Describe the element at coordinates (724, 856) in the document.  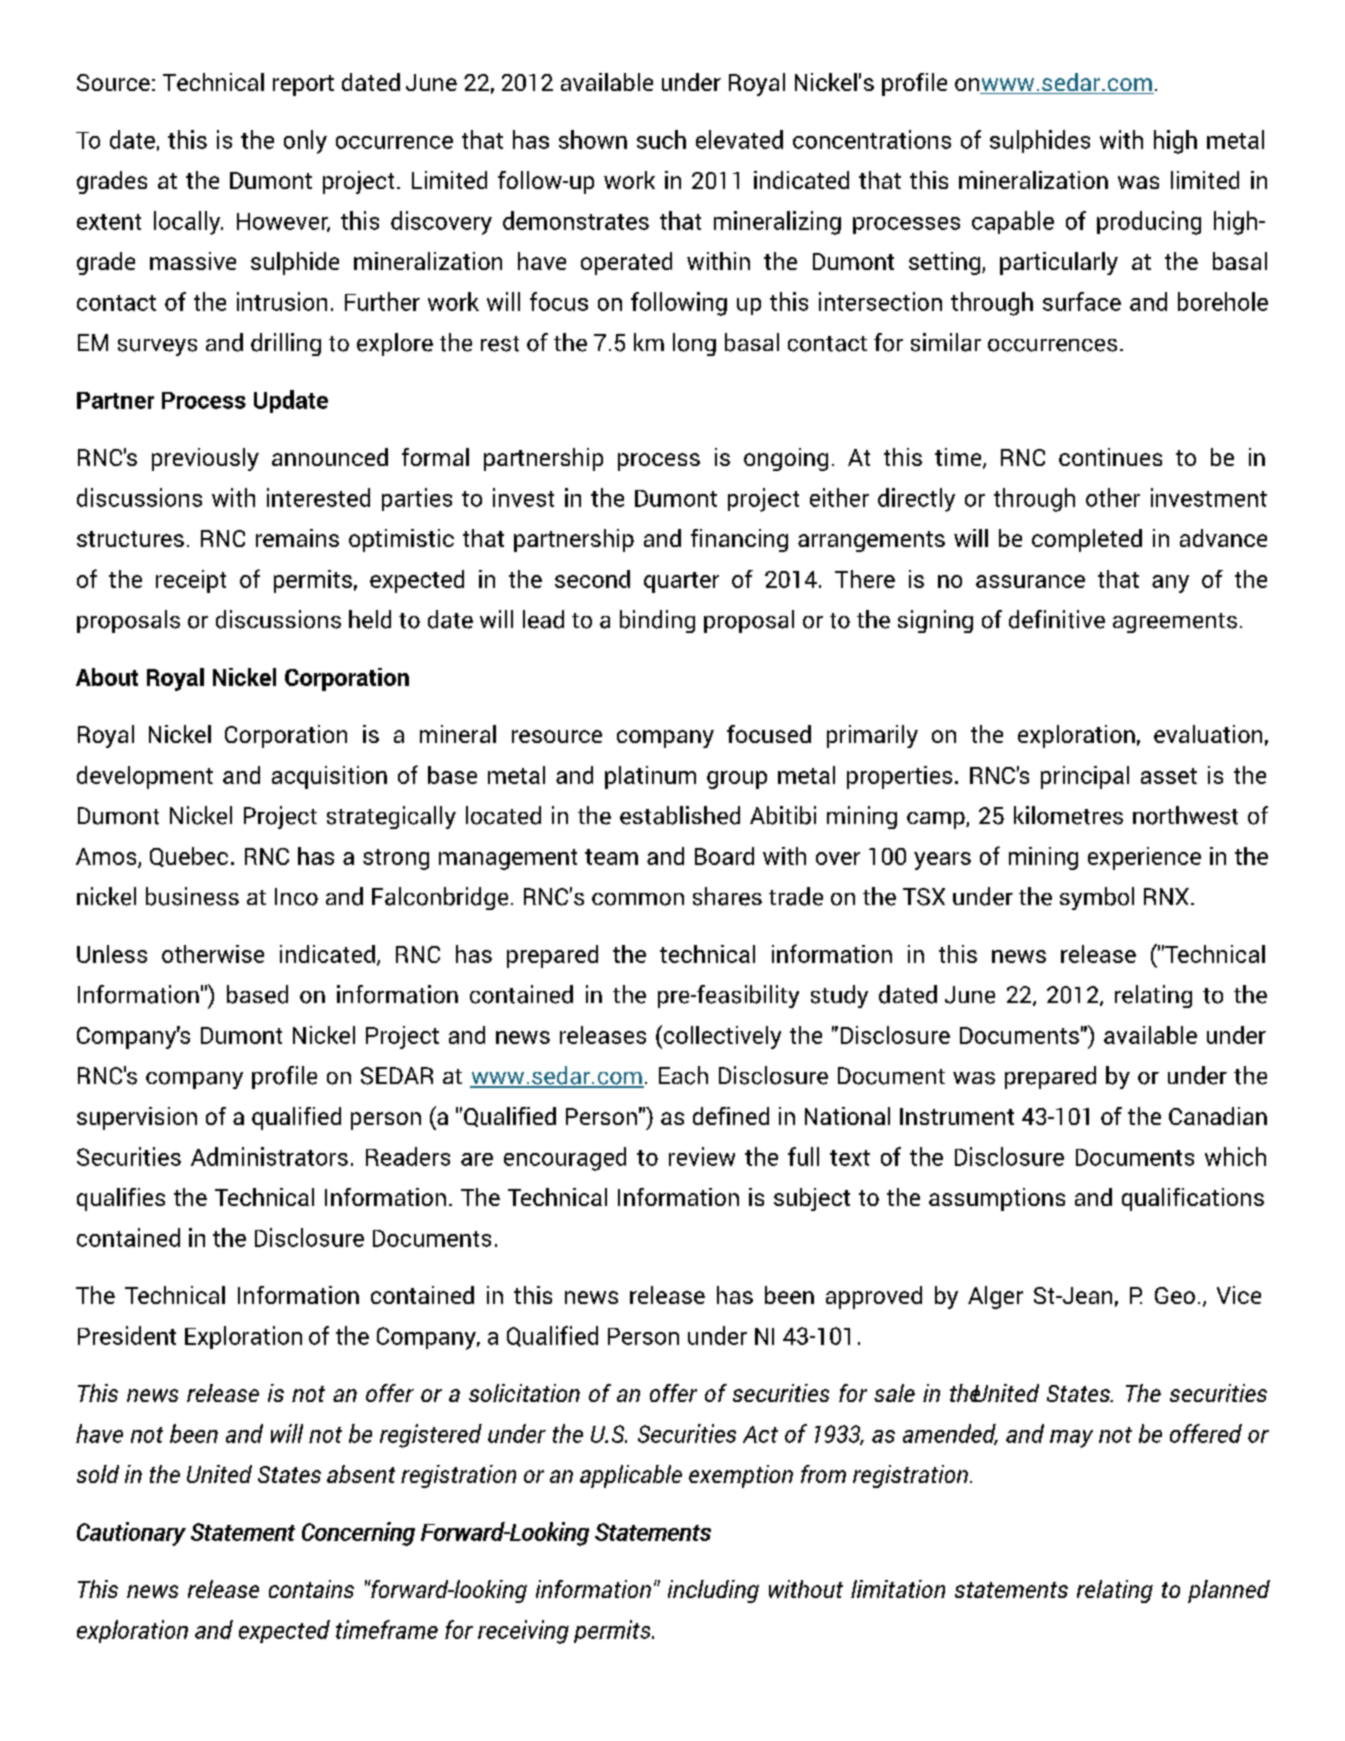
I see `Board` at that location.
